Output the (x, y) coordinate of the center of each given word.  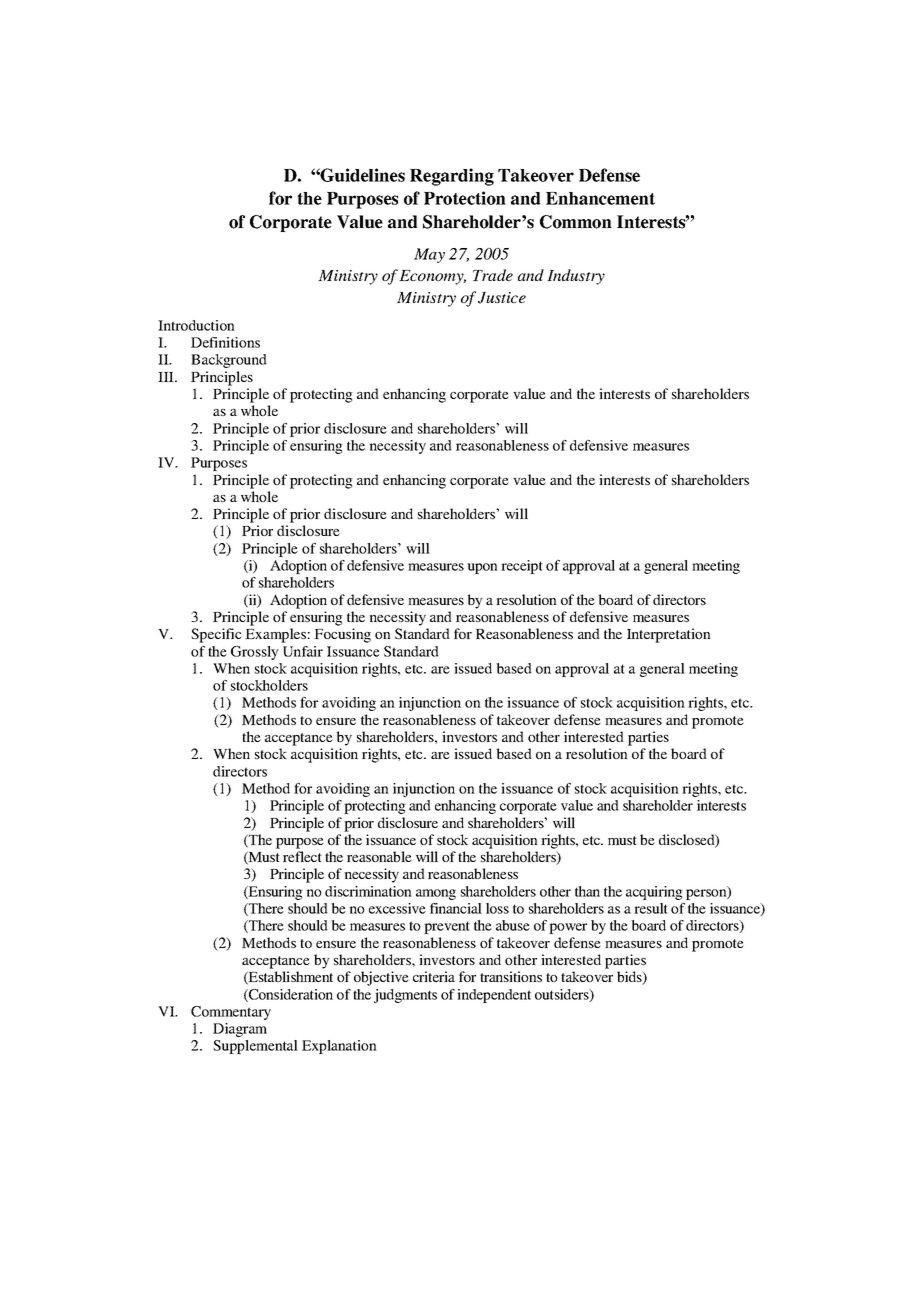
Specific (216, 635)
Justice (502, 298)
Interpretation (669, 635)
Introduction (196, 325)
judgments (405, 996)
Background (229, 361)
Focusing (342, 635)
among (436, 894)
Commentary (231, 1013)
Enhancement (600, 198)
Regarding (452, 177)
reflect (302, 856)
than (587, 891)
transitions (511, 976)
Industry (576, 277)
